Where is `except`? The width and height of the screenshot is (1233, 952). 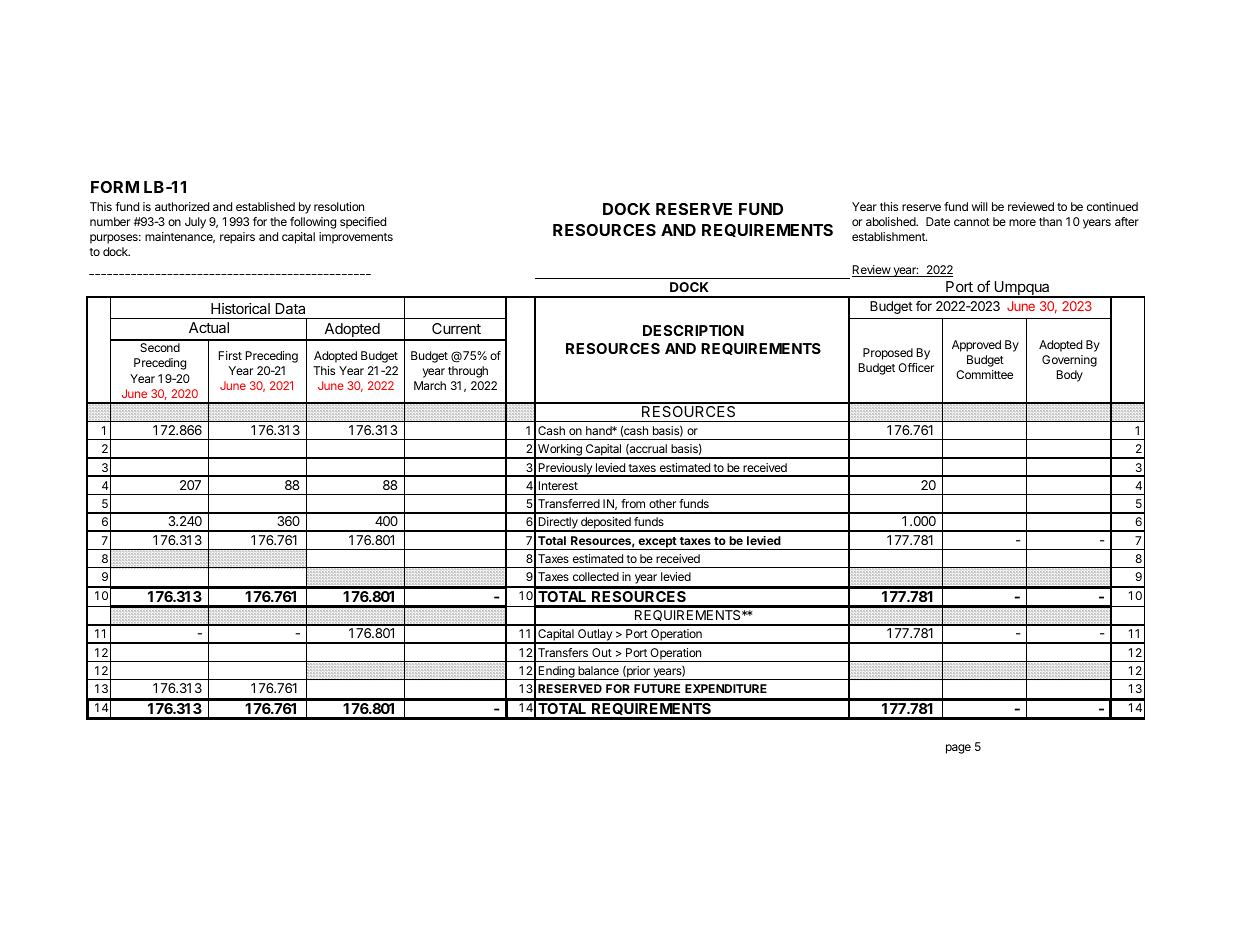 except is located at coordinates (657, 543).
